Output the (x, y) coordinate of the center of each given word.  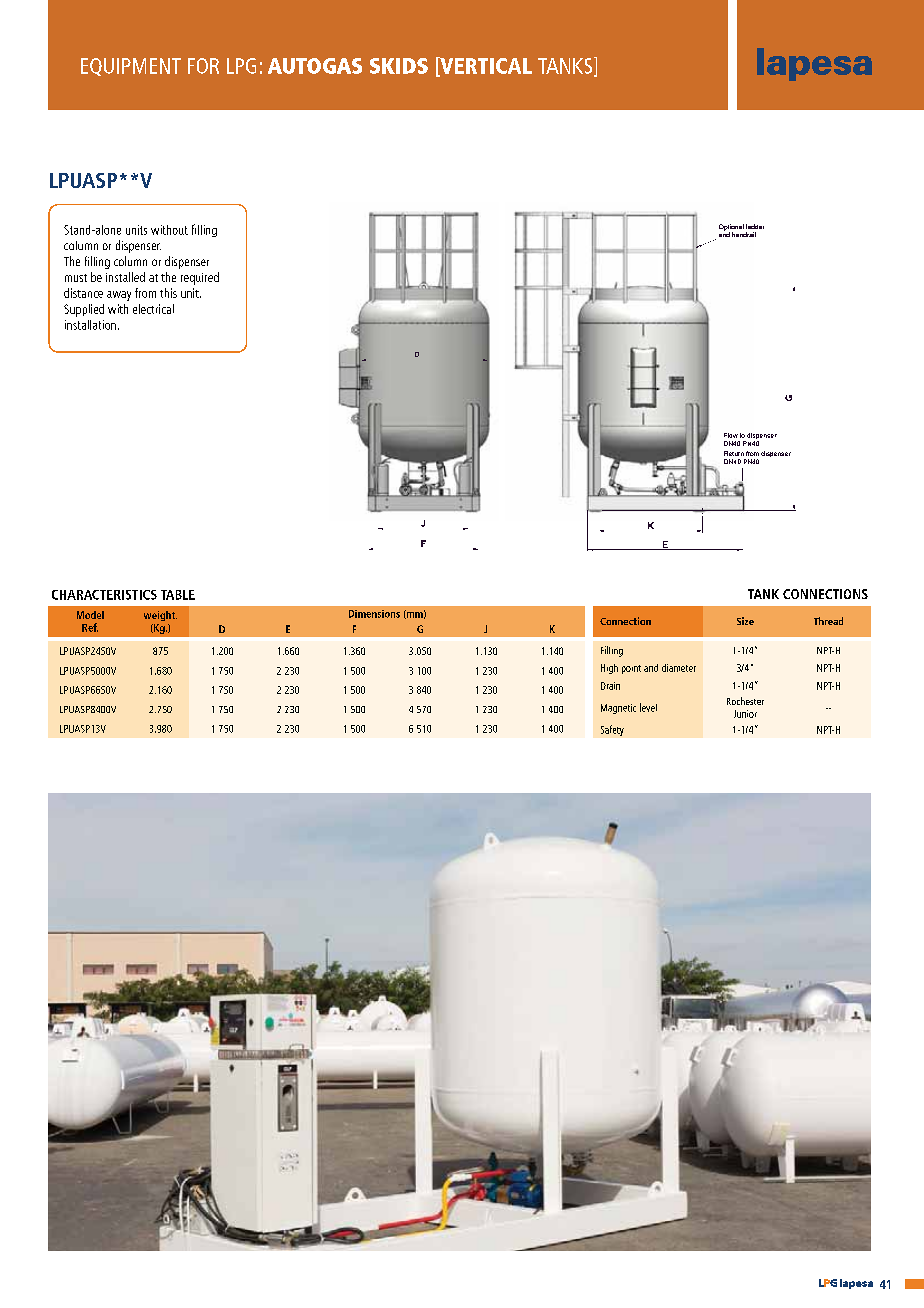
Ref (90, 627)
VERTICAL (485, 66)
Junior (745, 714)
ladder (755, 226)
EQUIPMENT (131, 67)
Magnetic (618, 709)
